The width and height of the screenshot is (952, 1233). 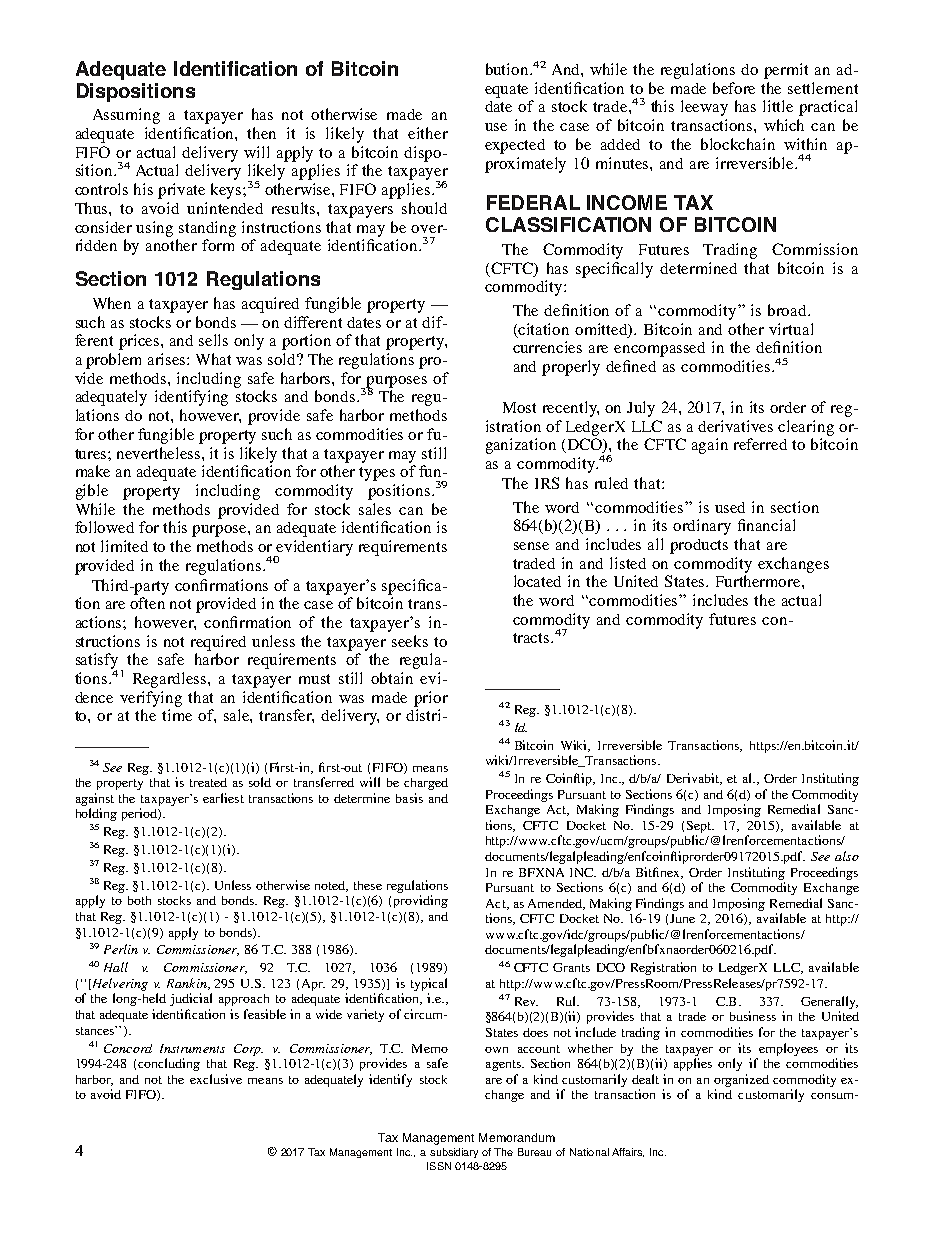 What do you see at coordinates (126, 116) in the screenshot?
I see `Assuming` at bounding box center [126, 116].
